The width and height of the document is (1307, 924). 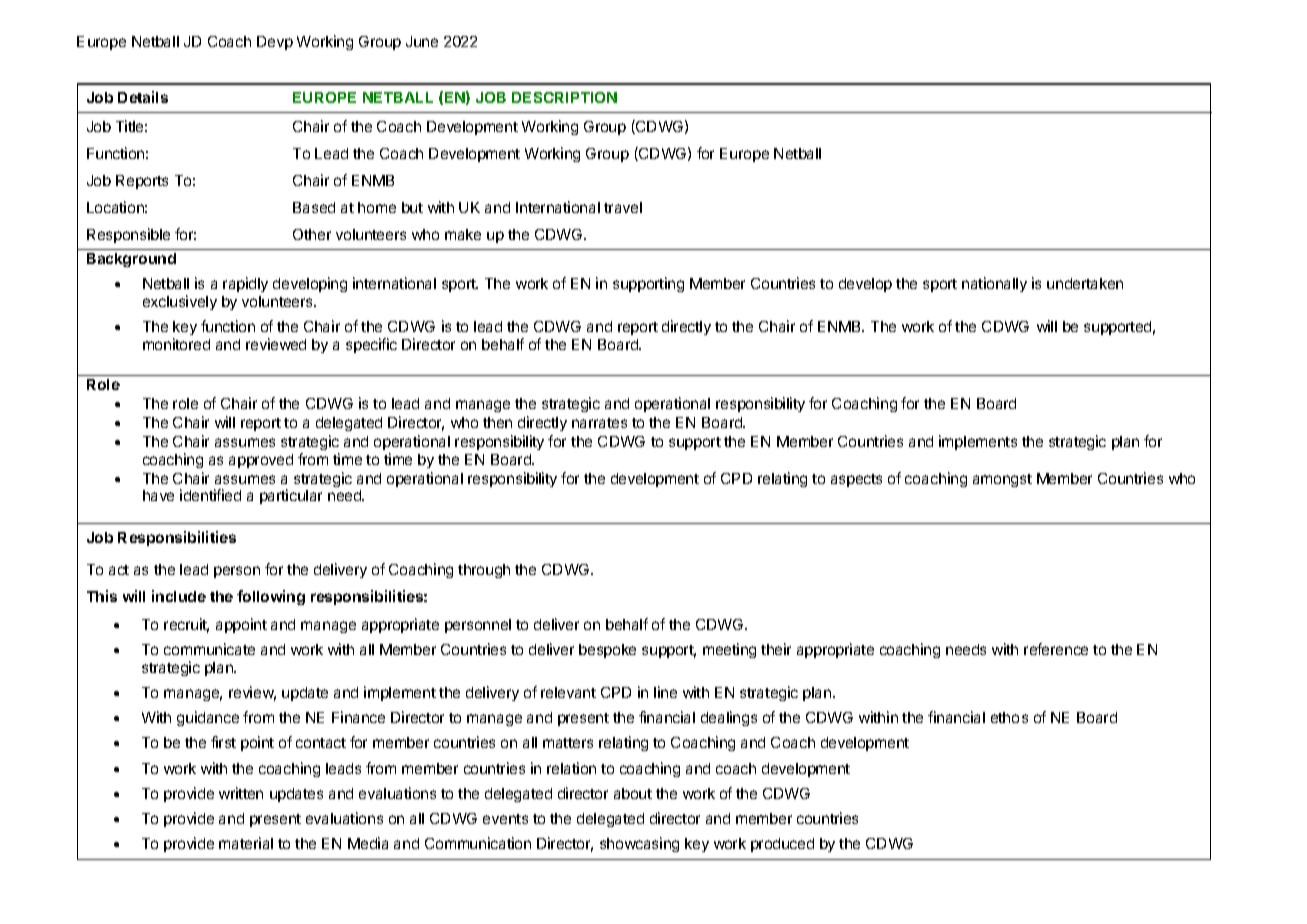 I want to click on bespoke, so click(x=607, y=651).
